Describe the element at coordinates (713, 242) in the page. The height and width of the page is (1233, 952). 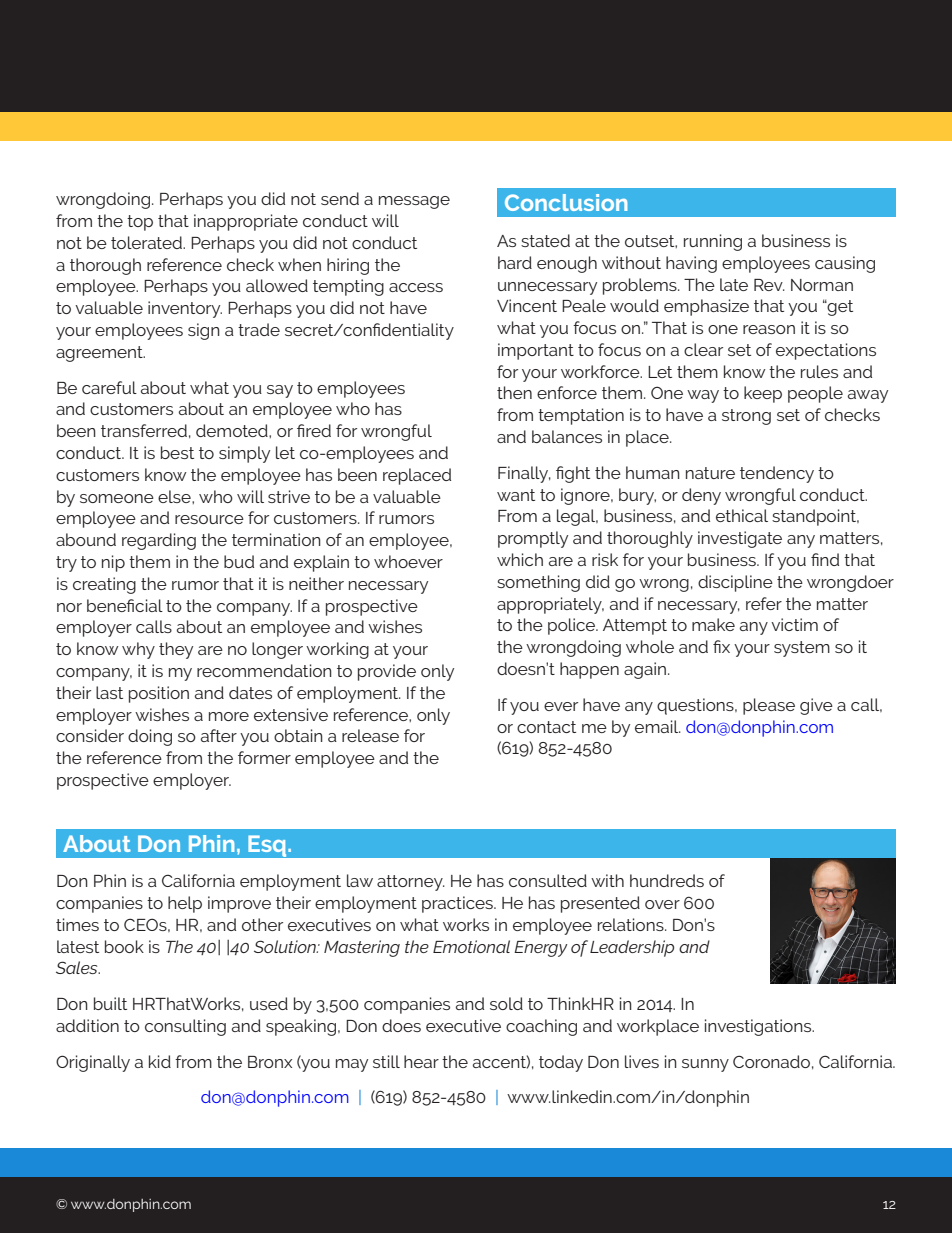
I see `running` at that location.
